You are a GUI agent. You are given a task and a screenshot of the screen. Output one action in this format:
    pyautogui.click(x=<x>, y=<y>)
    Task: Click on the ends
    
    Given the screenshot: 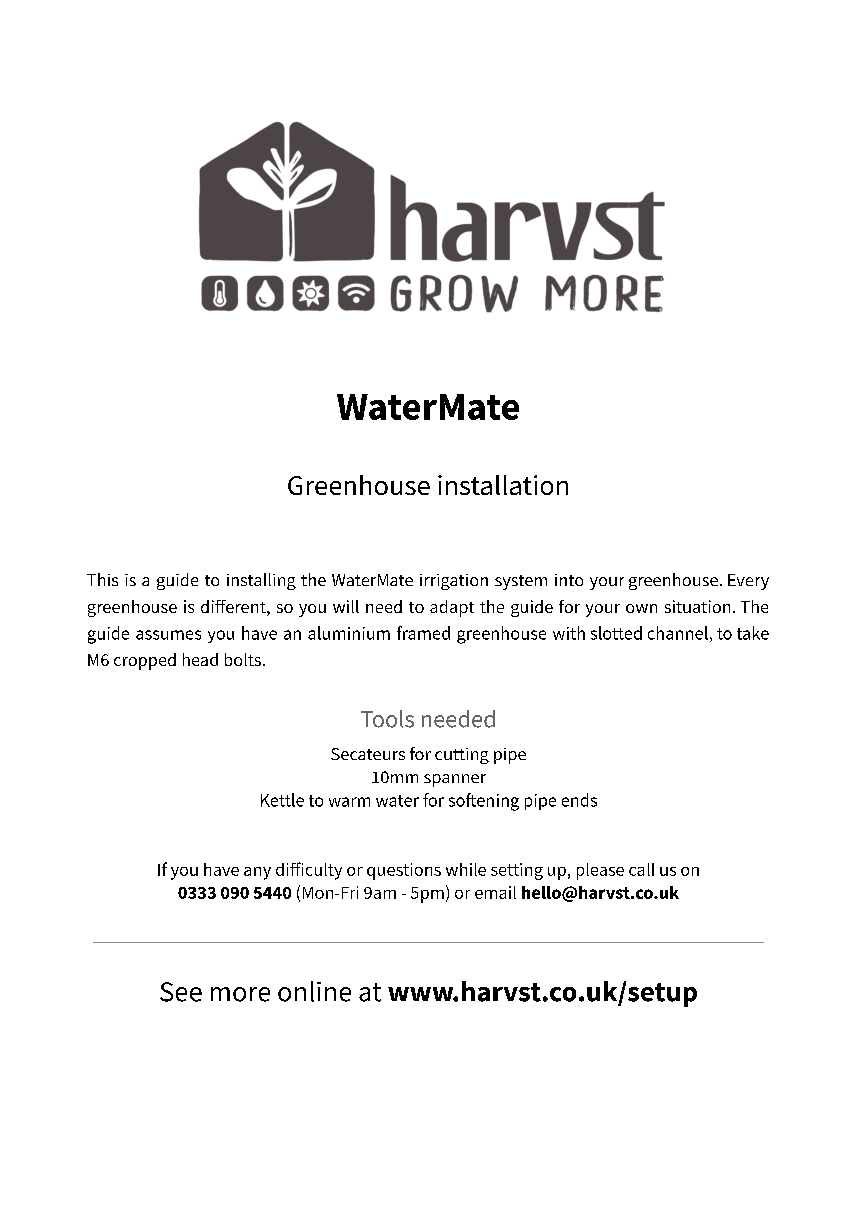 What is the action you would take?
    pyautogui.click(x=579, y=800)
